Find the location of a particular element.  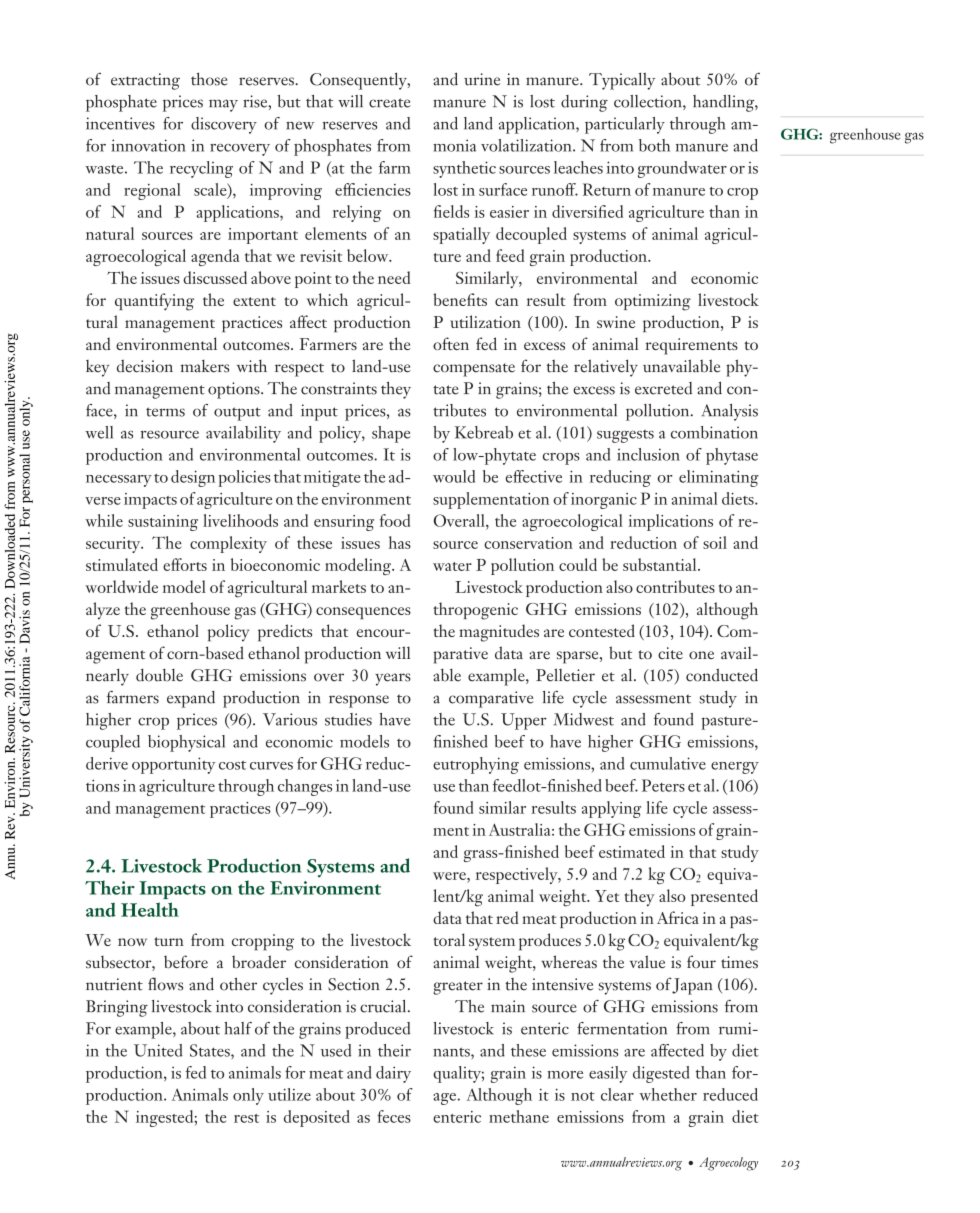

studies is located at coordinates (348, 719).
